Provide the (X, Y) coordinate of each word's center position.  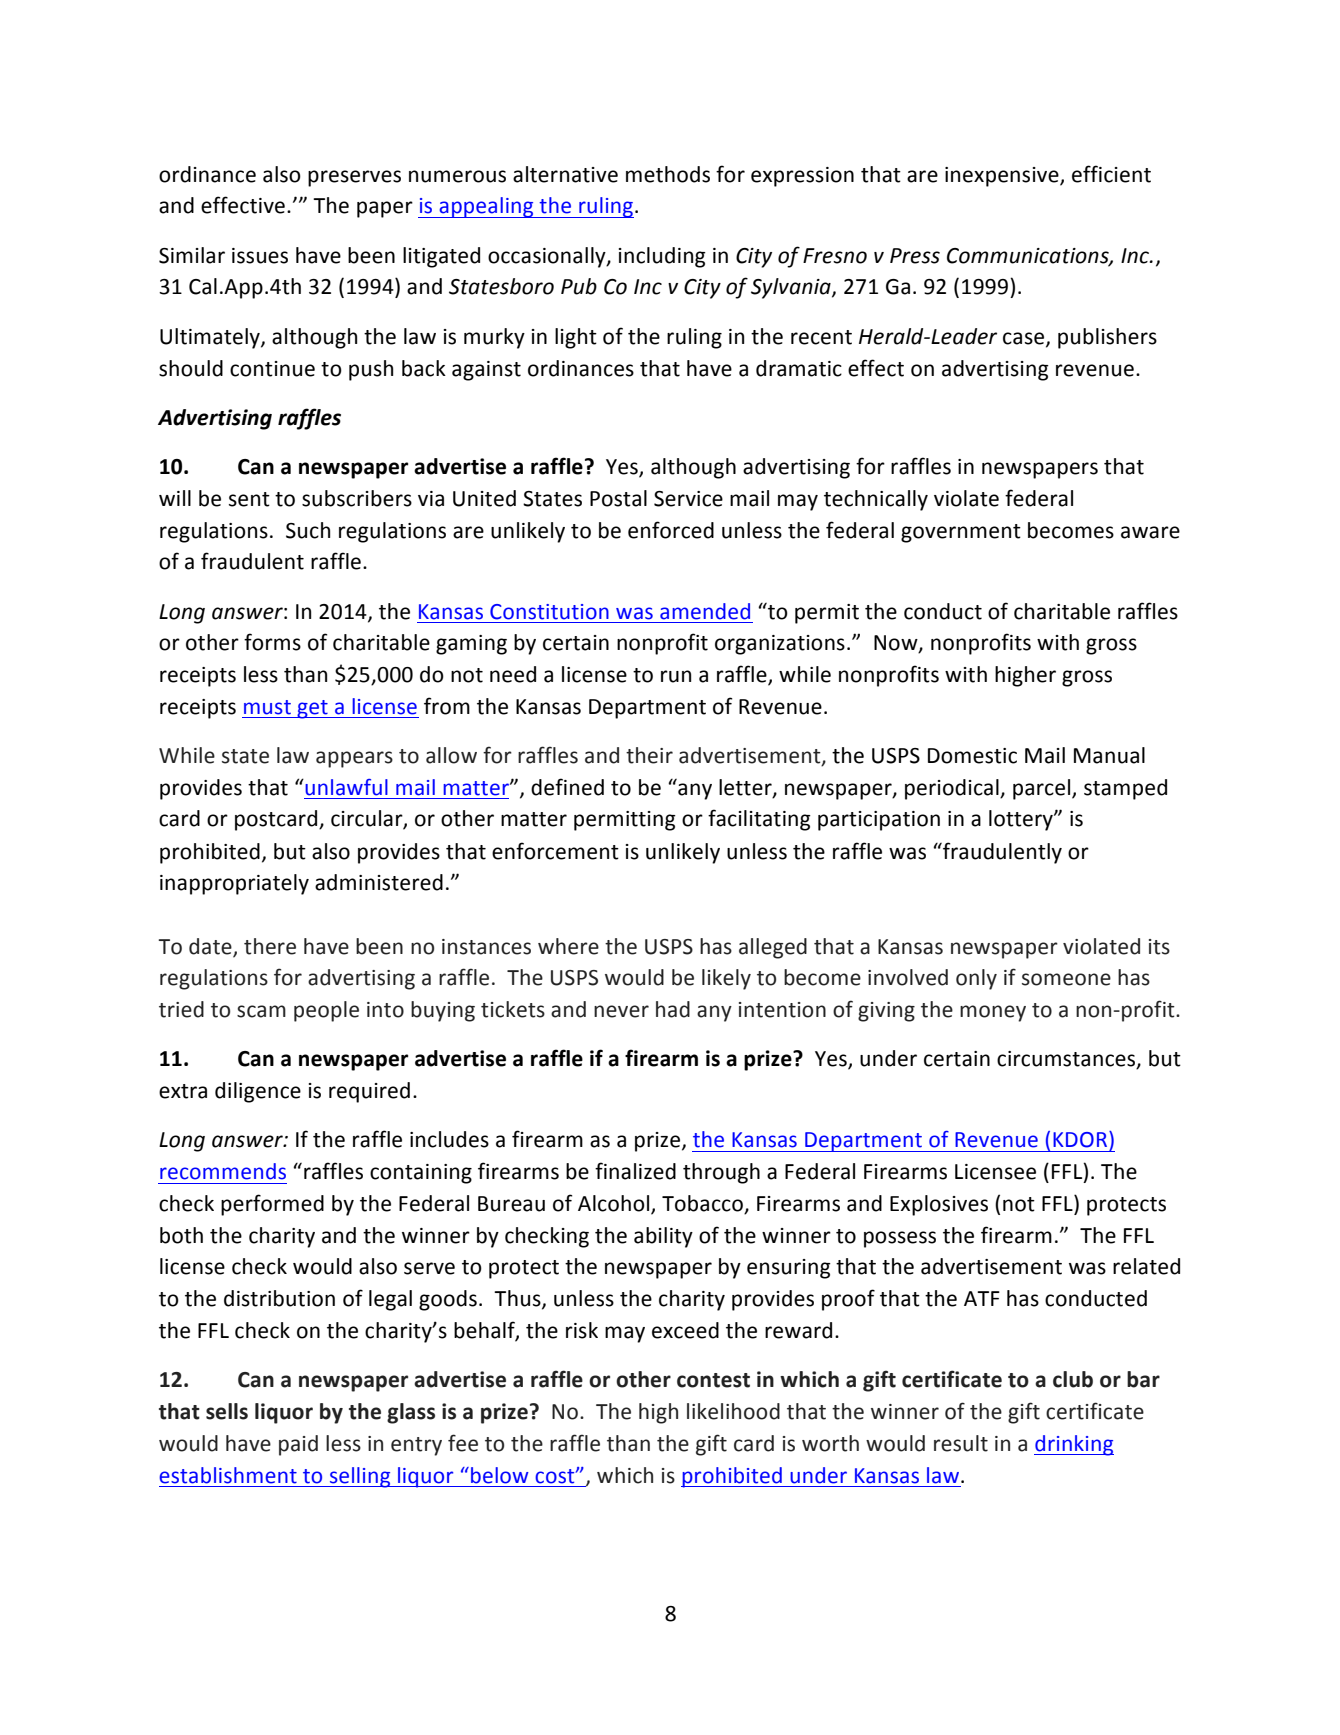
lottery (1022, 820)
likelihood (733, 1411)
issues (260, 256)
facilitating (759, 820)
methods (668, 174)
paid (298, 1445)
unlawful (345, 787)
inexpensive (1003, 177)
